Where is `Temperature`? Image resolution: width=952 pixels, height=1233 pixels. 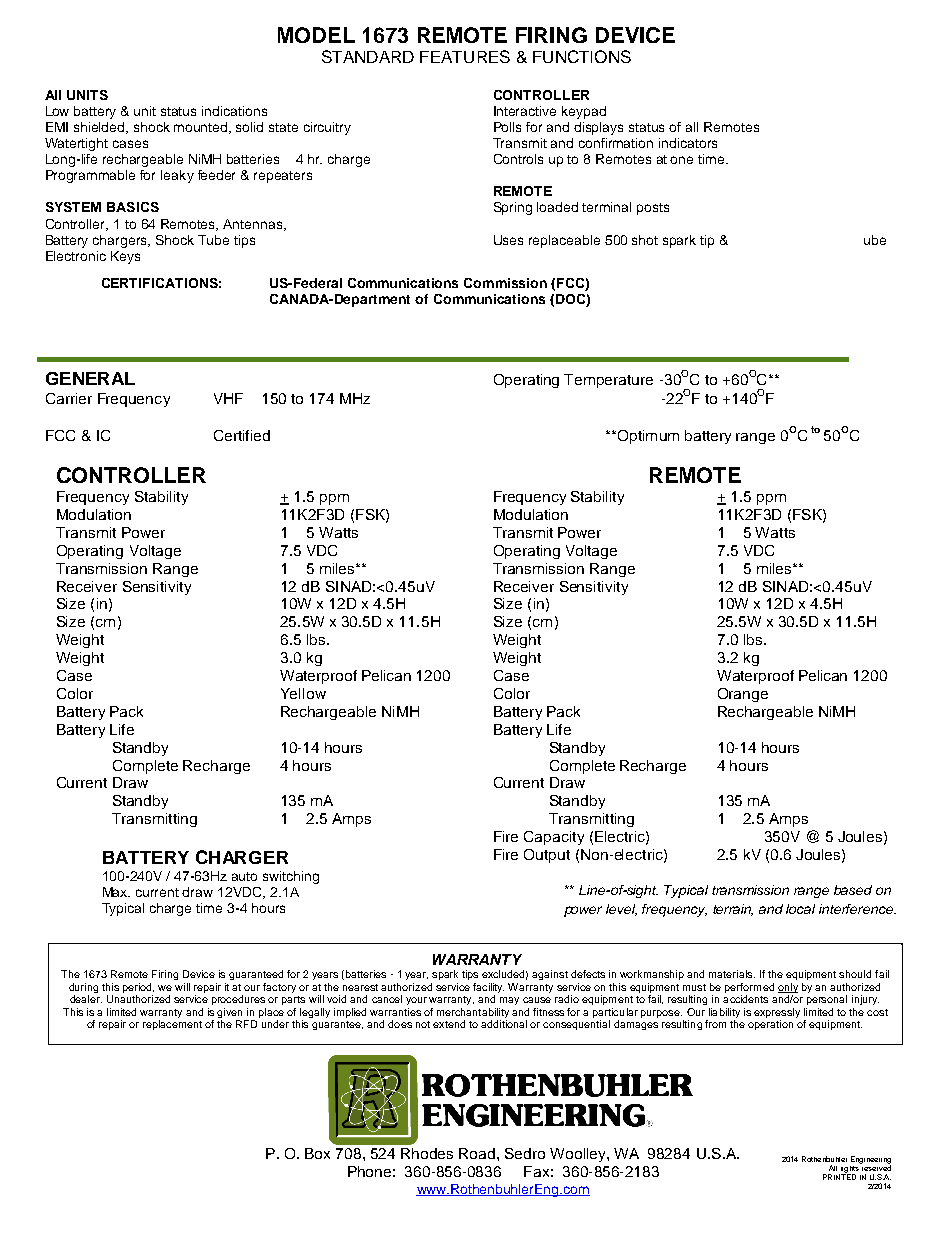
Temperature is located at coordinates (608, 381).
